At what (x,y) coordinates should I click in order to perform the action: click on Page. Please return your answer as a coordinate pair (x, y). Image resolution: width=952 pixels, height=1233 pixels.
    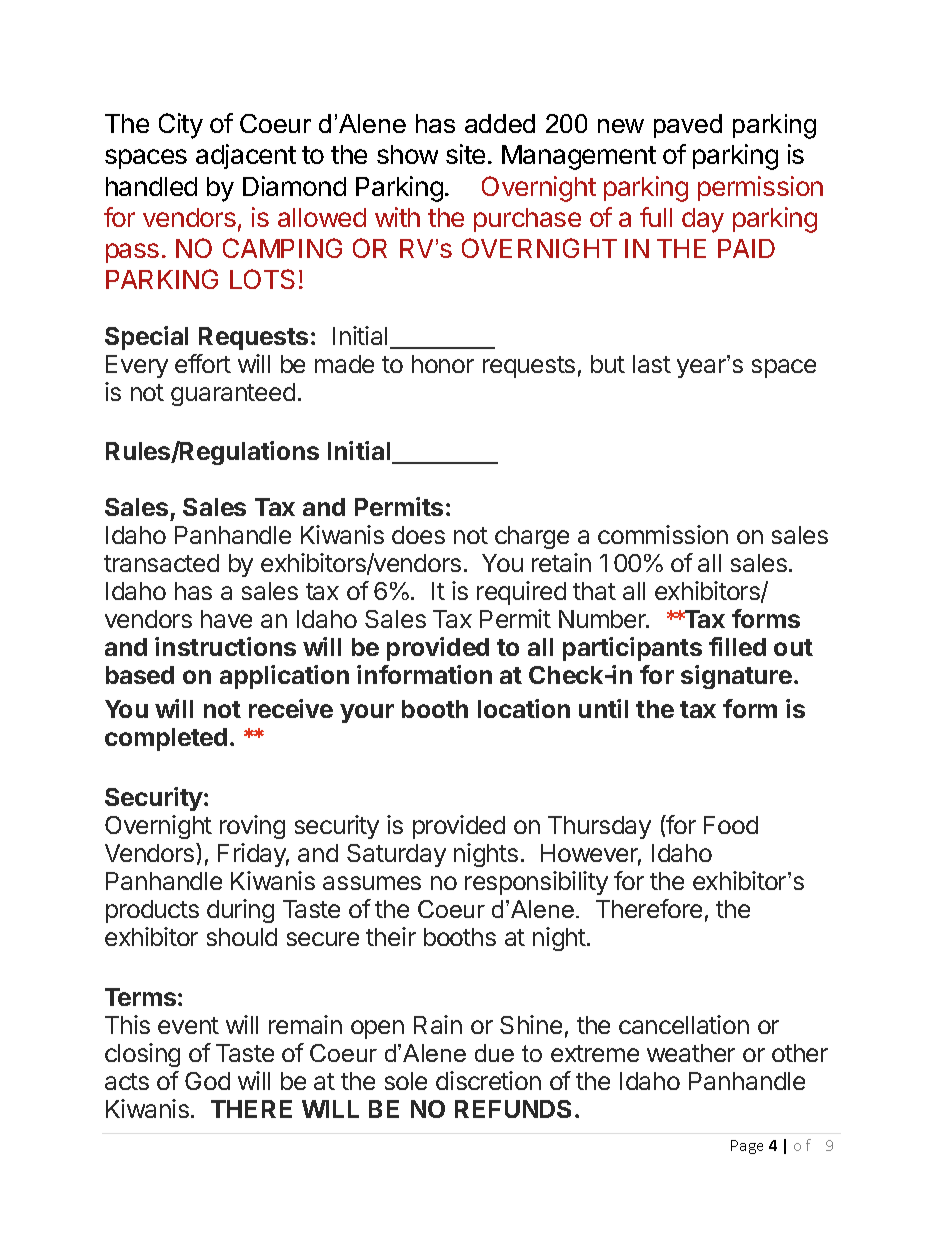
    Looking at the image, I should click on (747, 1147).
